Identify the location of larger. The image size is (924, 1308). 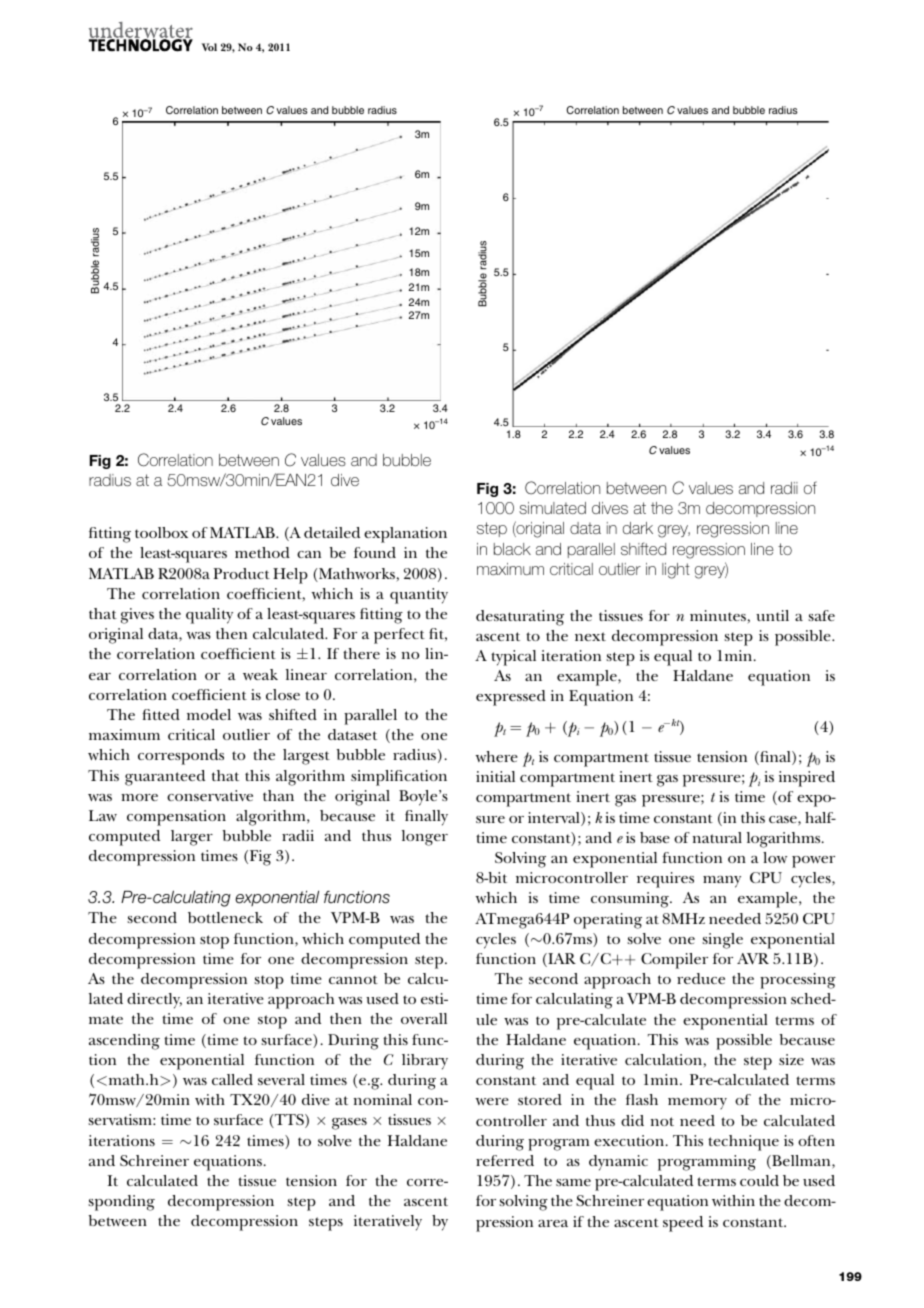
(192, 838).
